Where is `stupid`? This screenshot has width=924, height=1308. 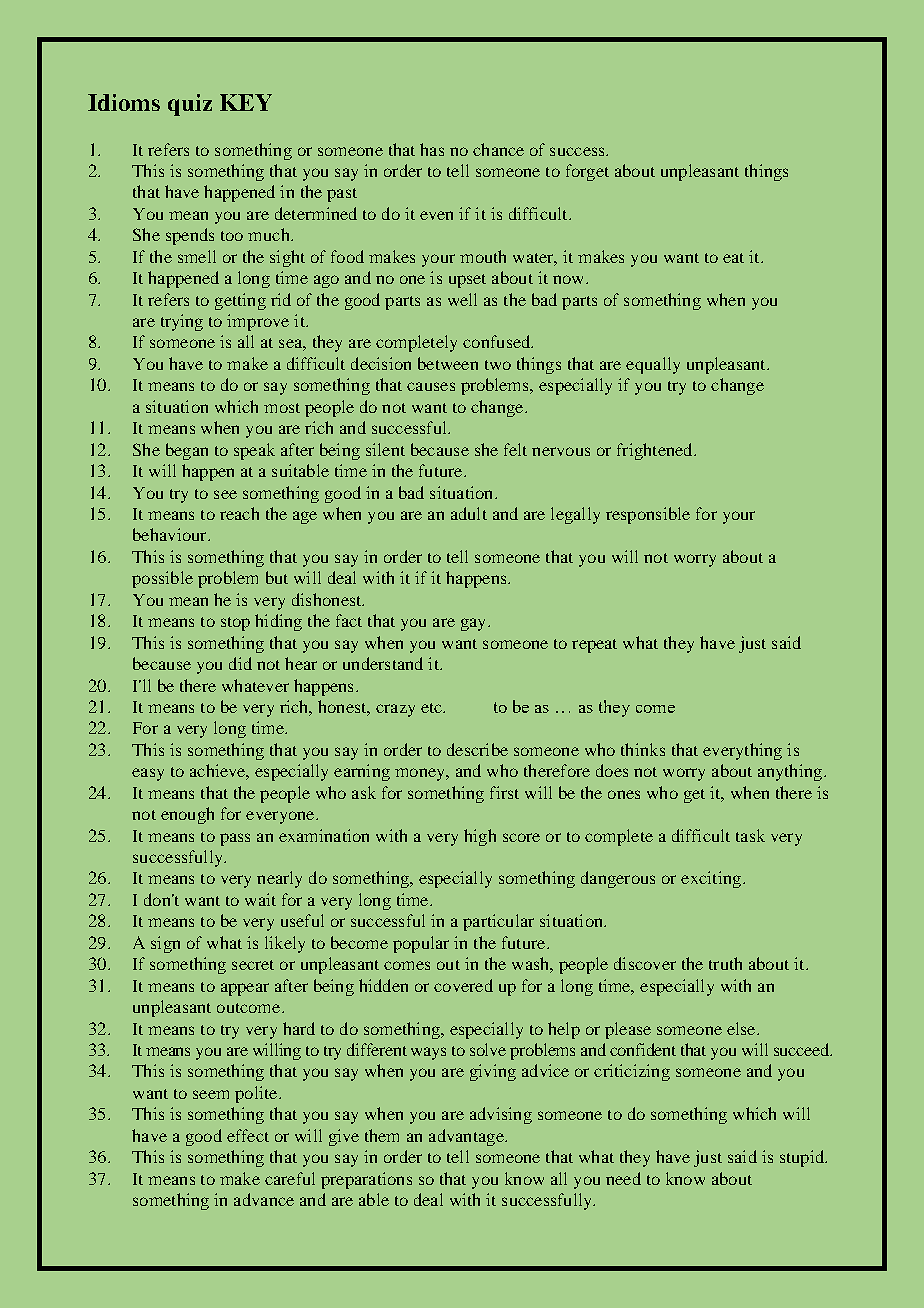
stupid is located at coordinates (803, 1158).
